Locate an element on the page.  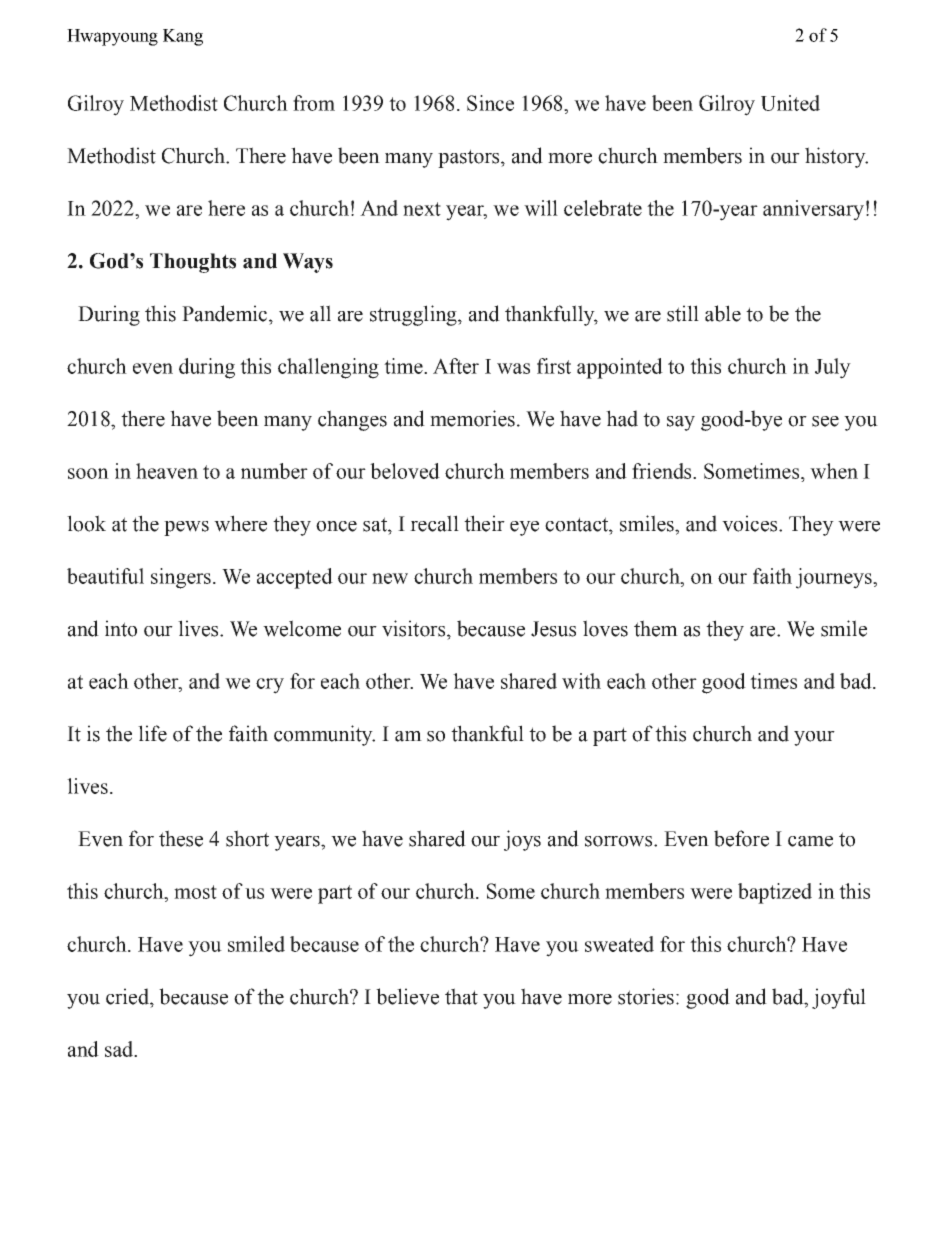
United is located at coordinates (790, 103).
